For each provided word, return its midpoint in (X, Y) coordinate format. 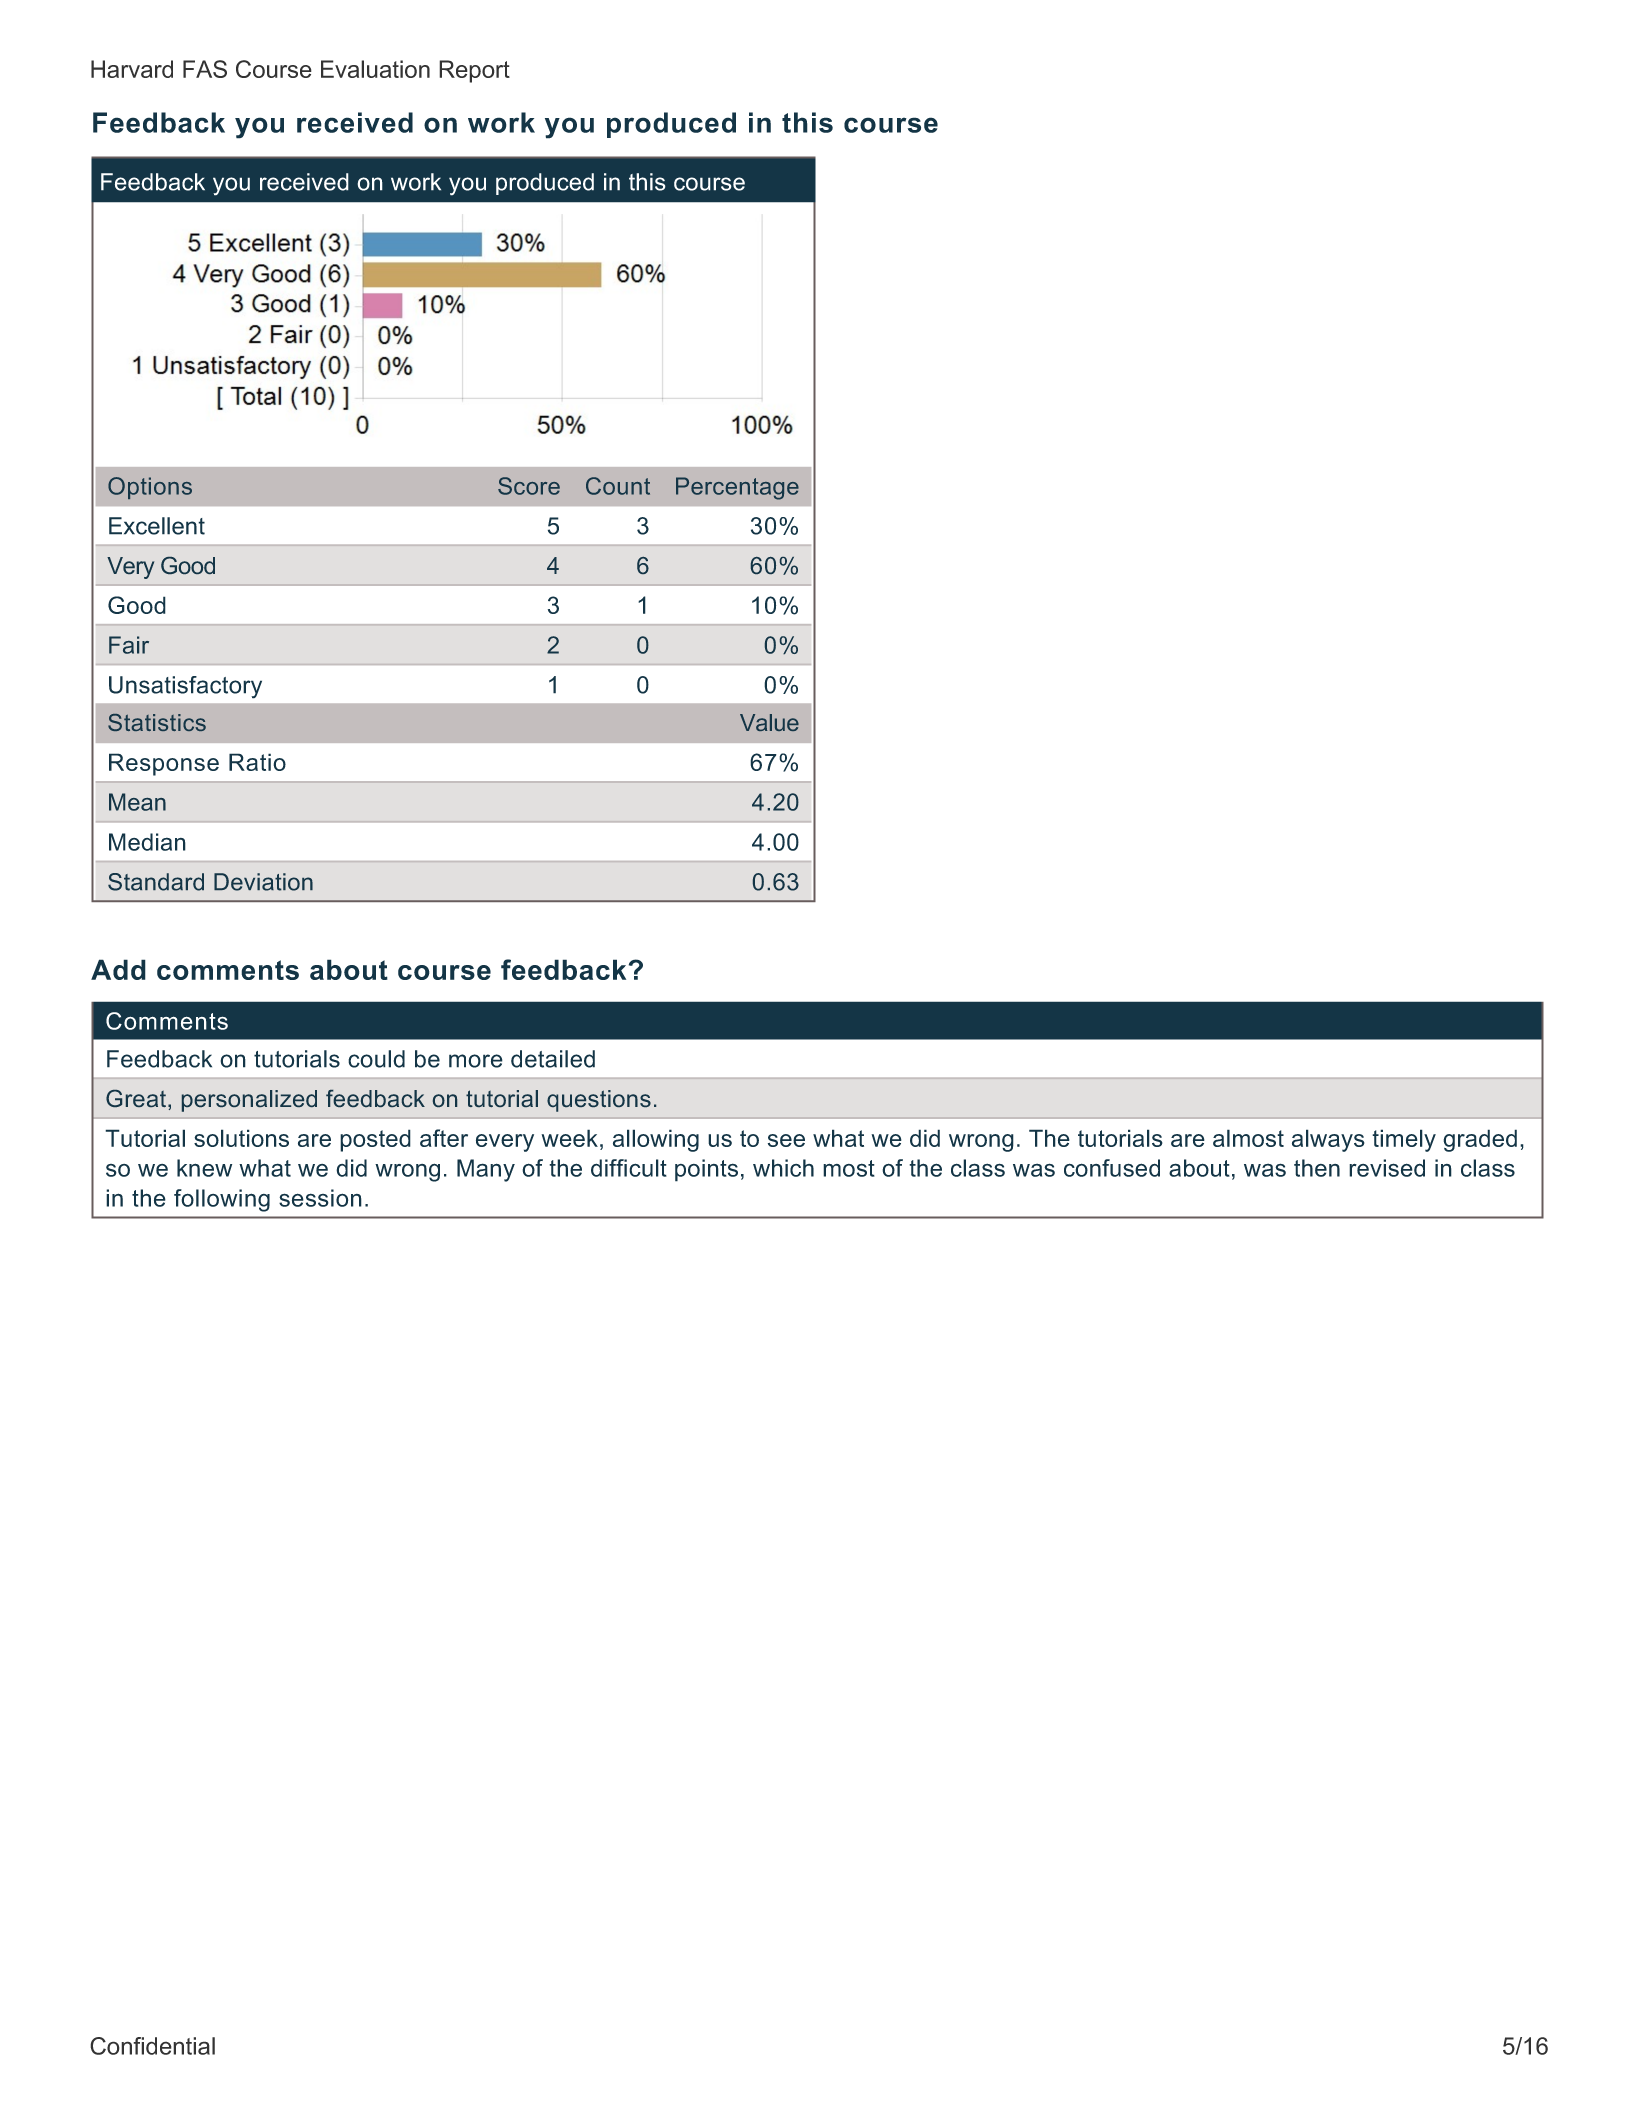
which (783, 1168)
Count (618, 486)
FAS (205, 69)
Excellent (157, 526)
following (222, 1200)
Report (474, 71)
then (1317, 1168)
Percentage (737, 488)
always (1328, 1140)
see (786, 1140)
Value (769, 722)
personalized (249, 1101)
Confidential (152, 2046)
